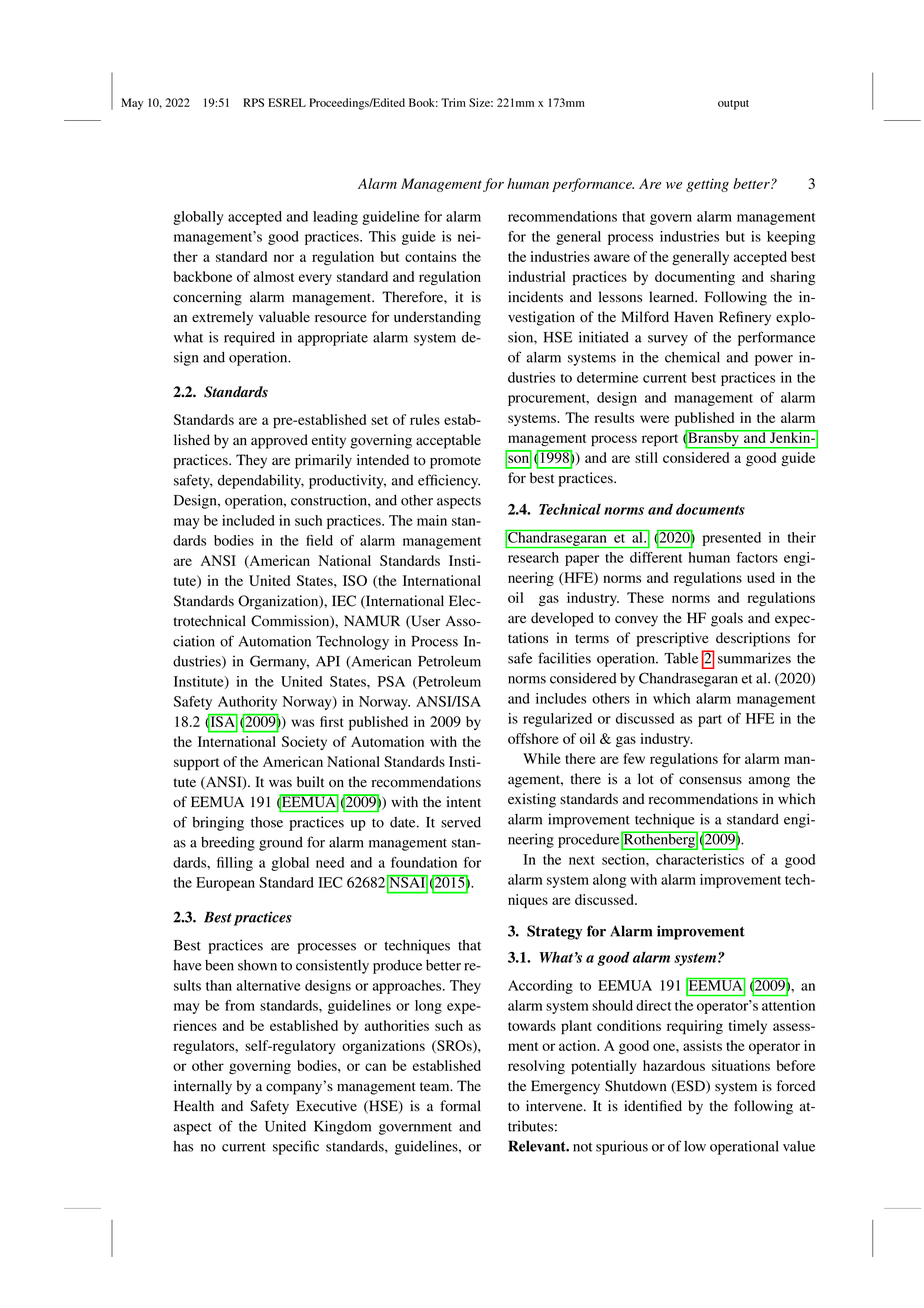 Image resolution: width=924 pixels, height=1308 pixels. What do you see at coordinates (253, 102) in the screenshot?
I see `RPS` at bounding box center [253, 102].
